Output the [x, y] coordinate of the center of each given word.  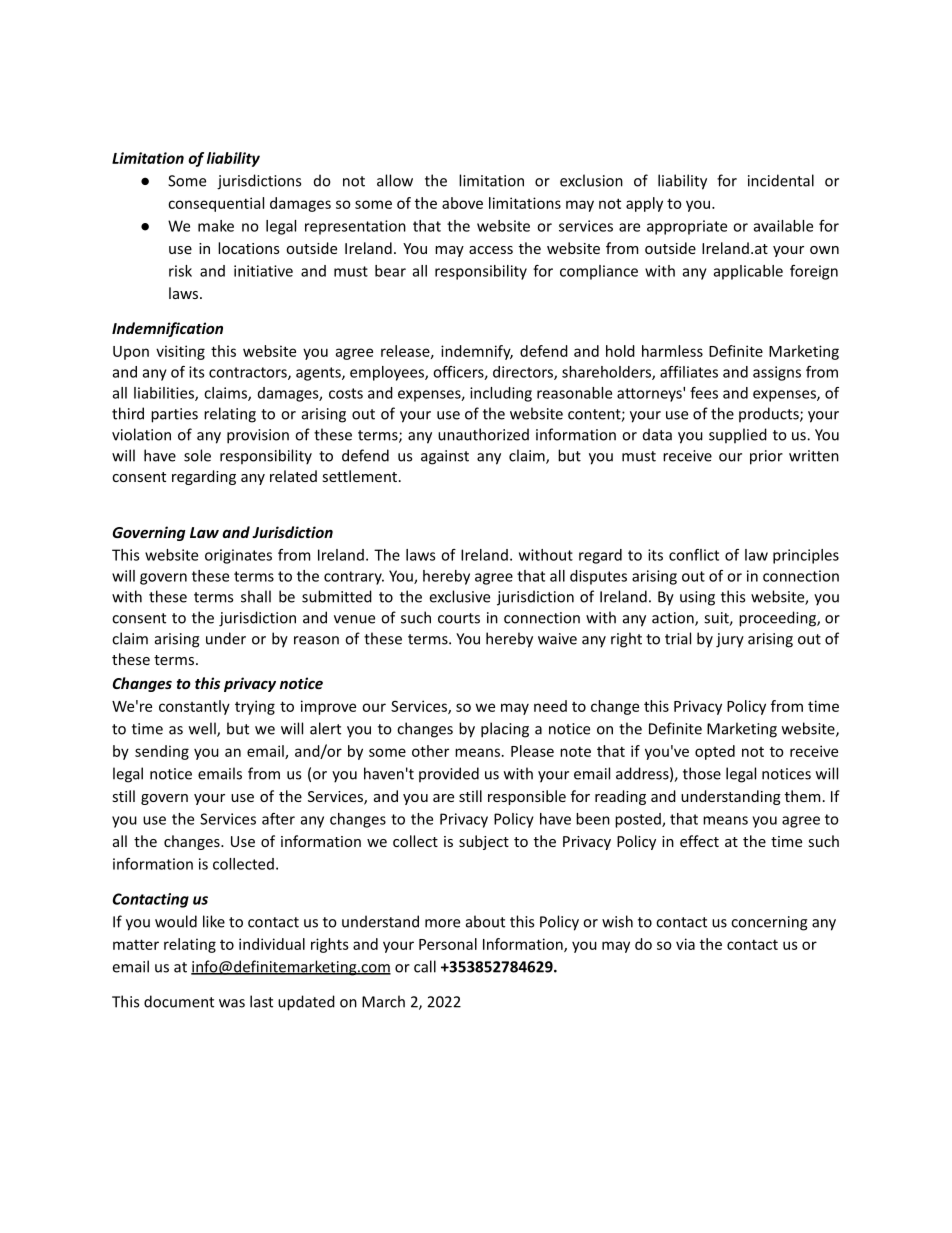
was [232, 1003]
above [462, 203]
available [783, 226]
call [425, 966]
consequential [216, 204]
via [685, 944]
